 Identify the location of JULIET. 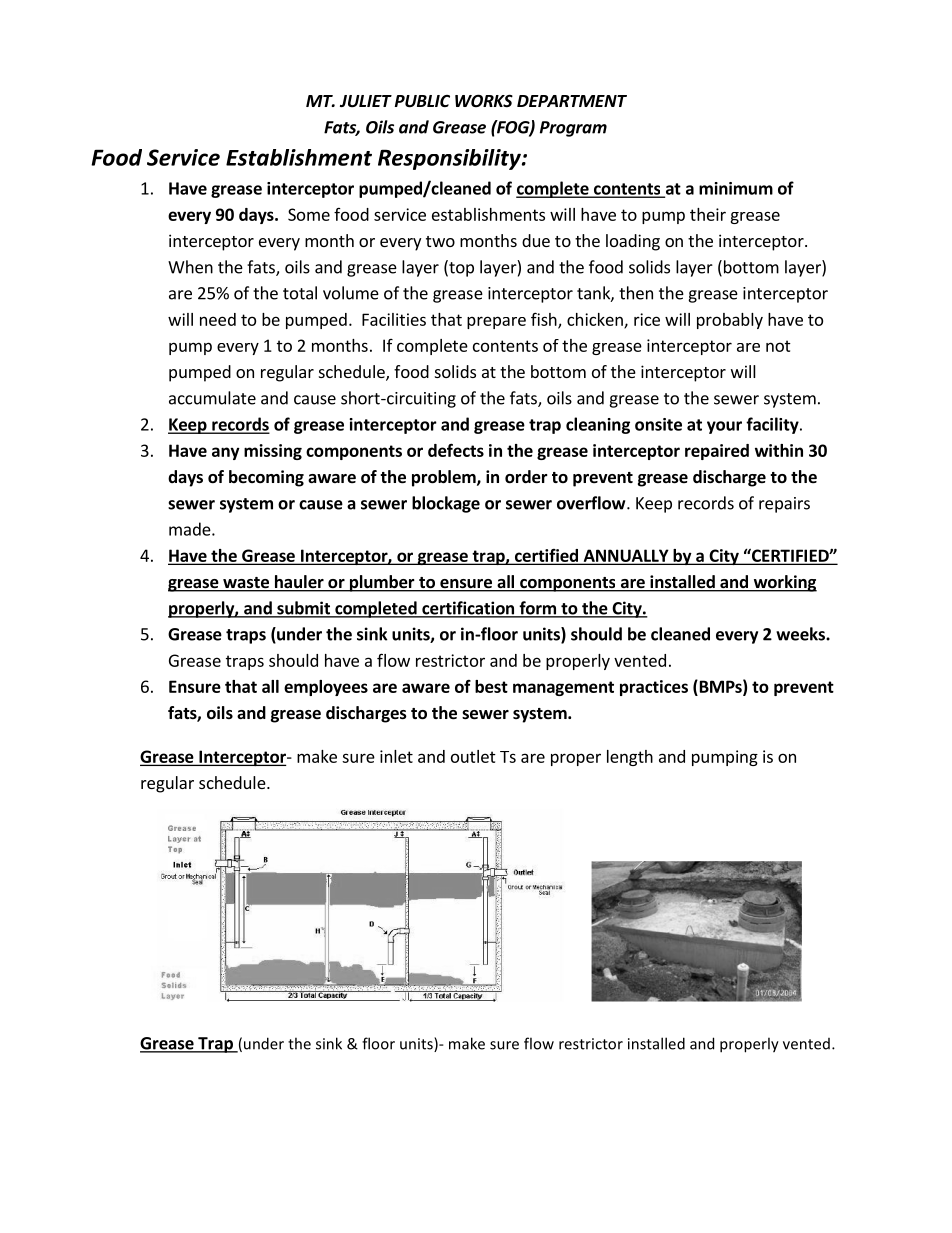
(366, 101).
